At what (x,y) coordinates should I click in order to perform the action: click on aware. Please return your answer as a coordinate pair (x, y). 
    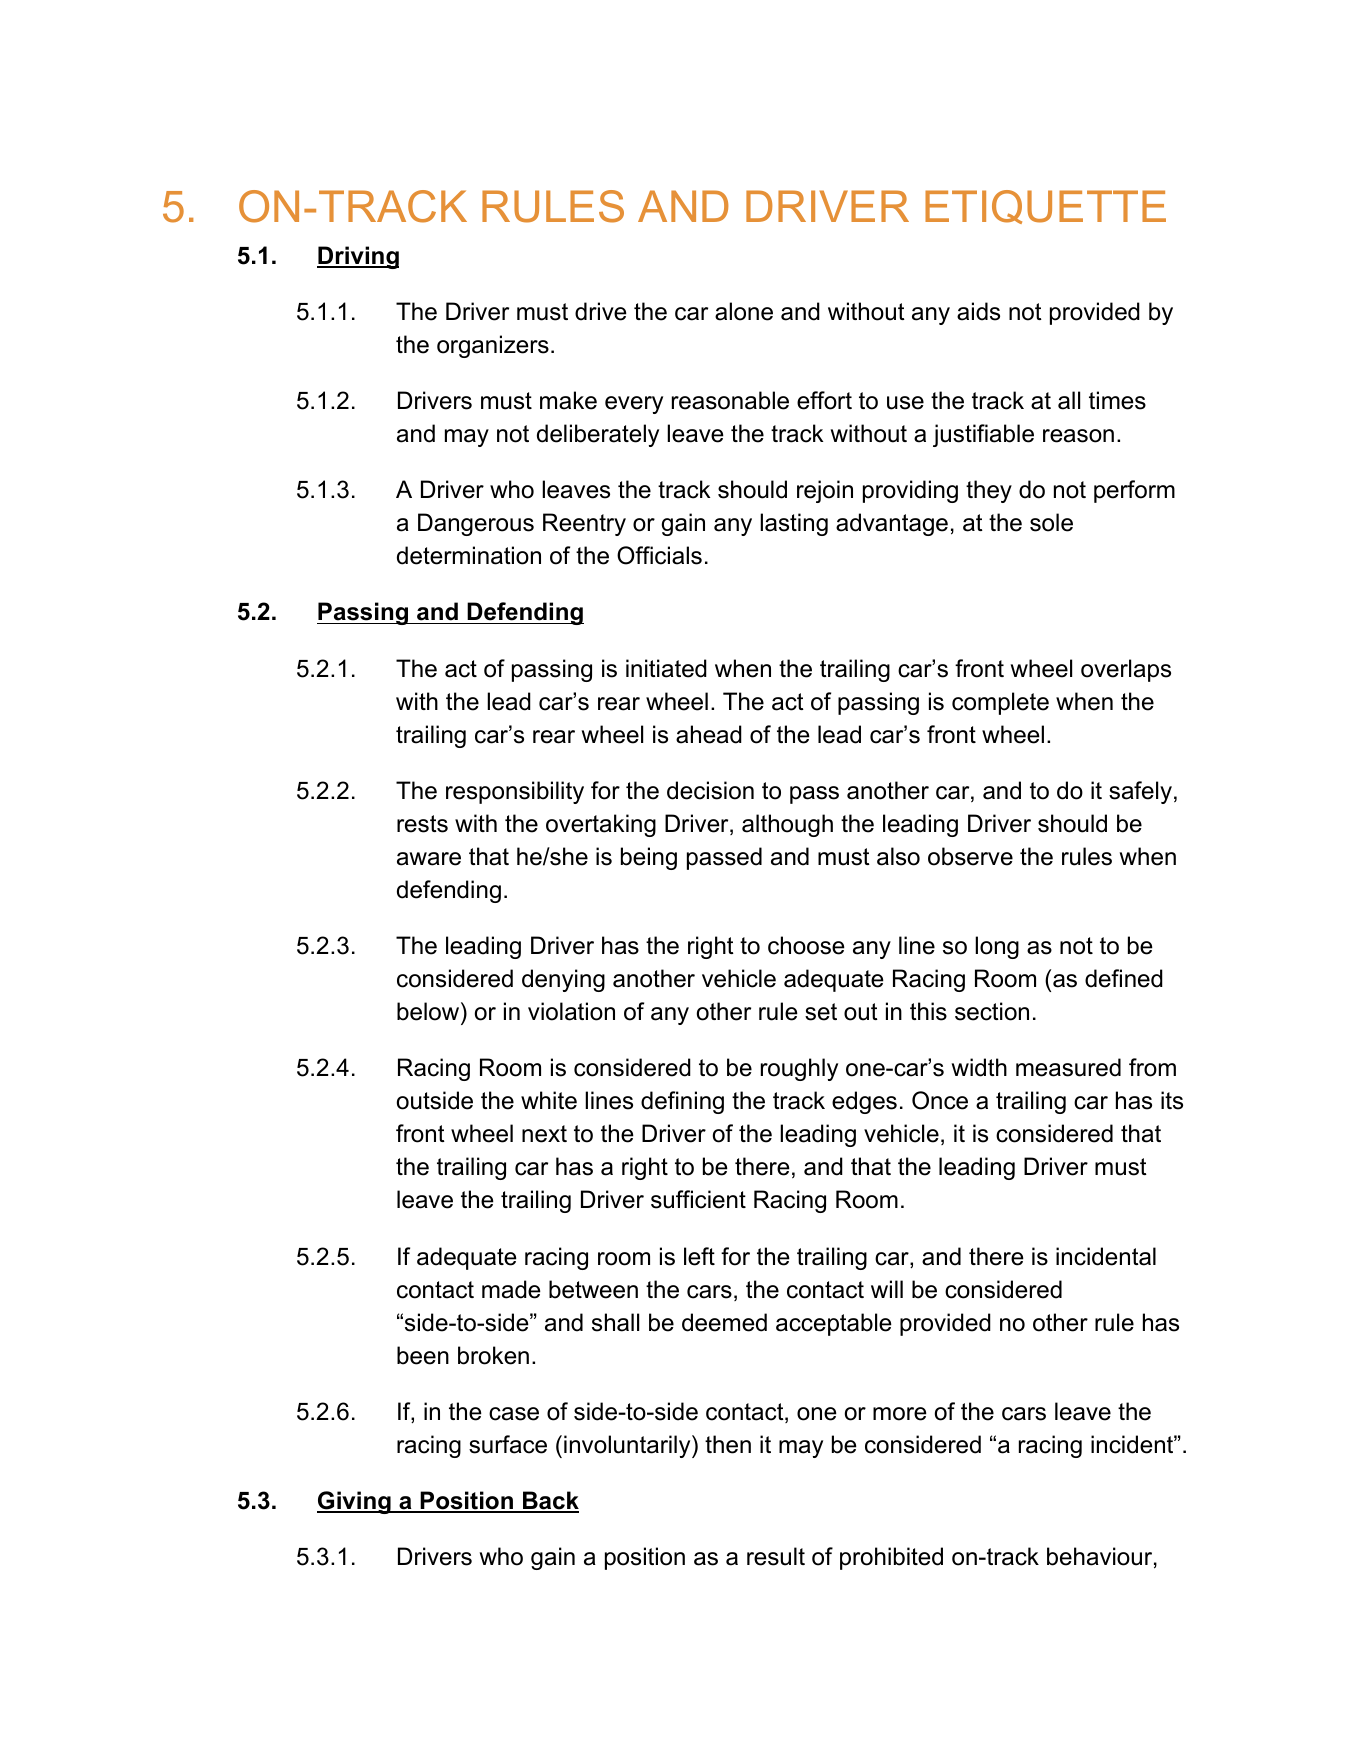
    Looking at the image, I should click on (429, 859).
